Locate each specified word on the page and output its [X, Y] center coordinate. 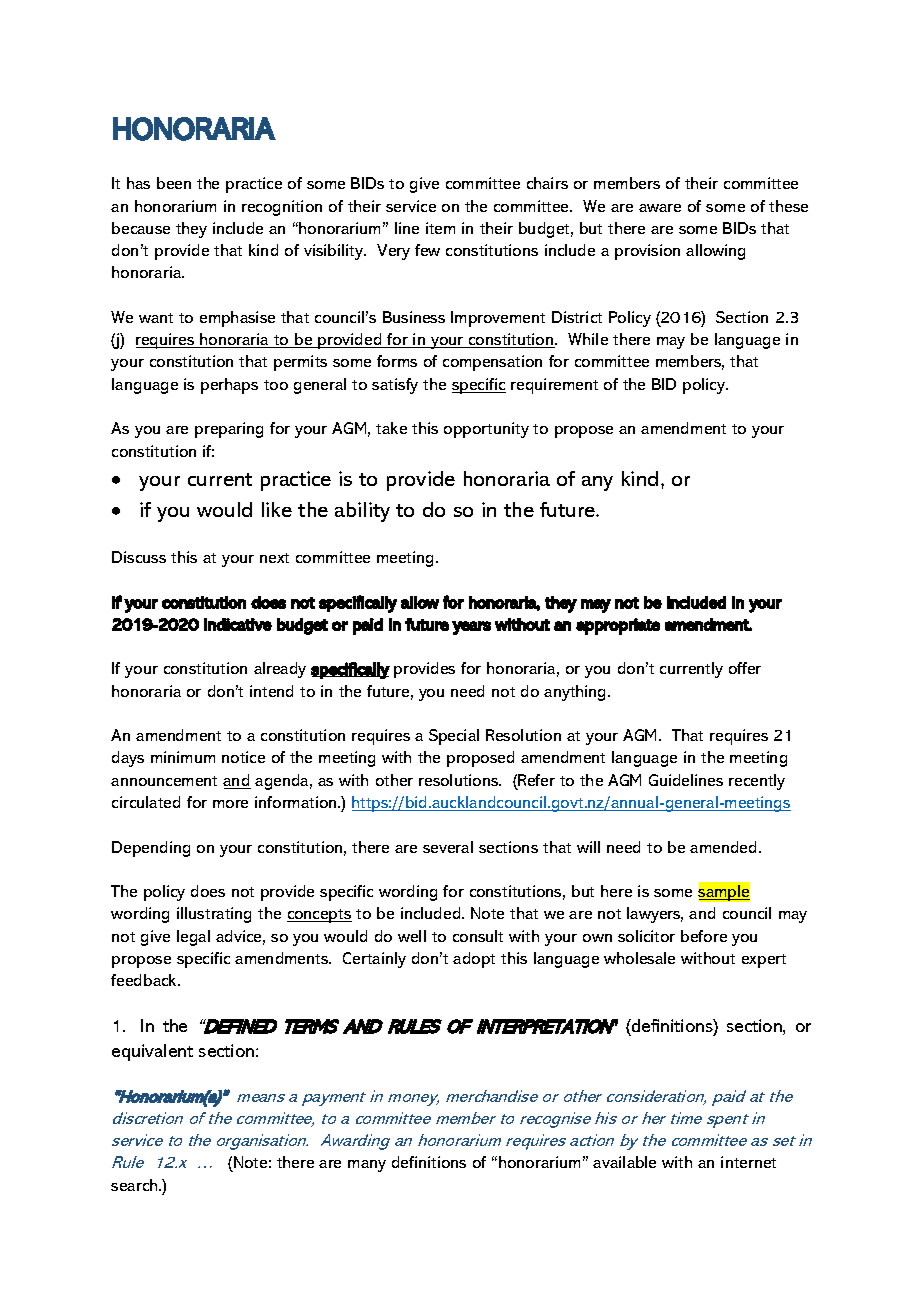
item [440, 228]
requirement [554, 386]
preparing [229, 430]
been [174, 183]
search [135, 1185]
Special [454, 737]
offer [745, 668]
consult [478, 936]
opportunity [486, 430]
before [704, 936]
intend [271, 691]
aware [660, 208]
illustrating [214, 915]
